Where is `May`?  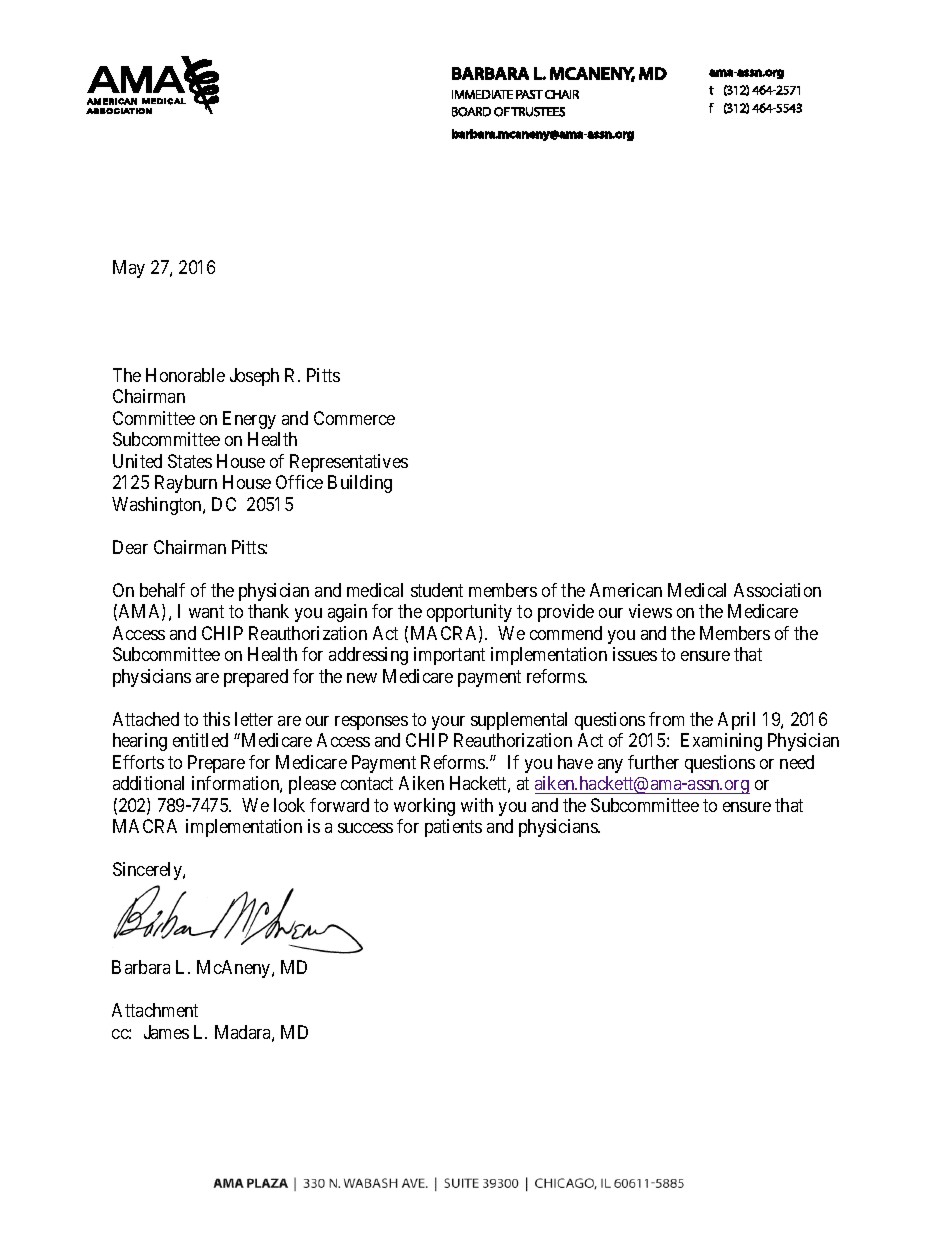
May is located at coordinates (129, 269).
